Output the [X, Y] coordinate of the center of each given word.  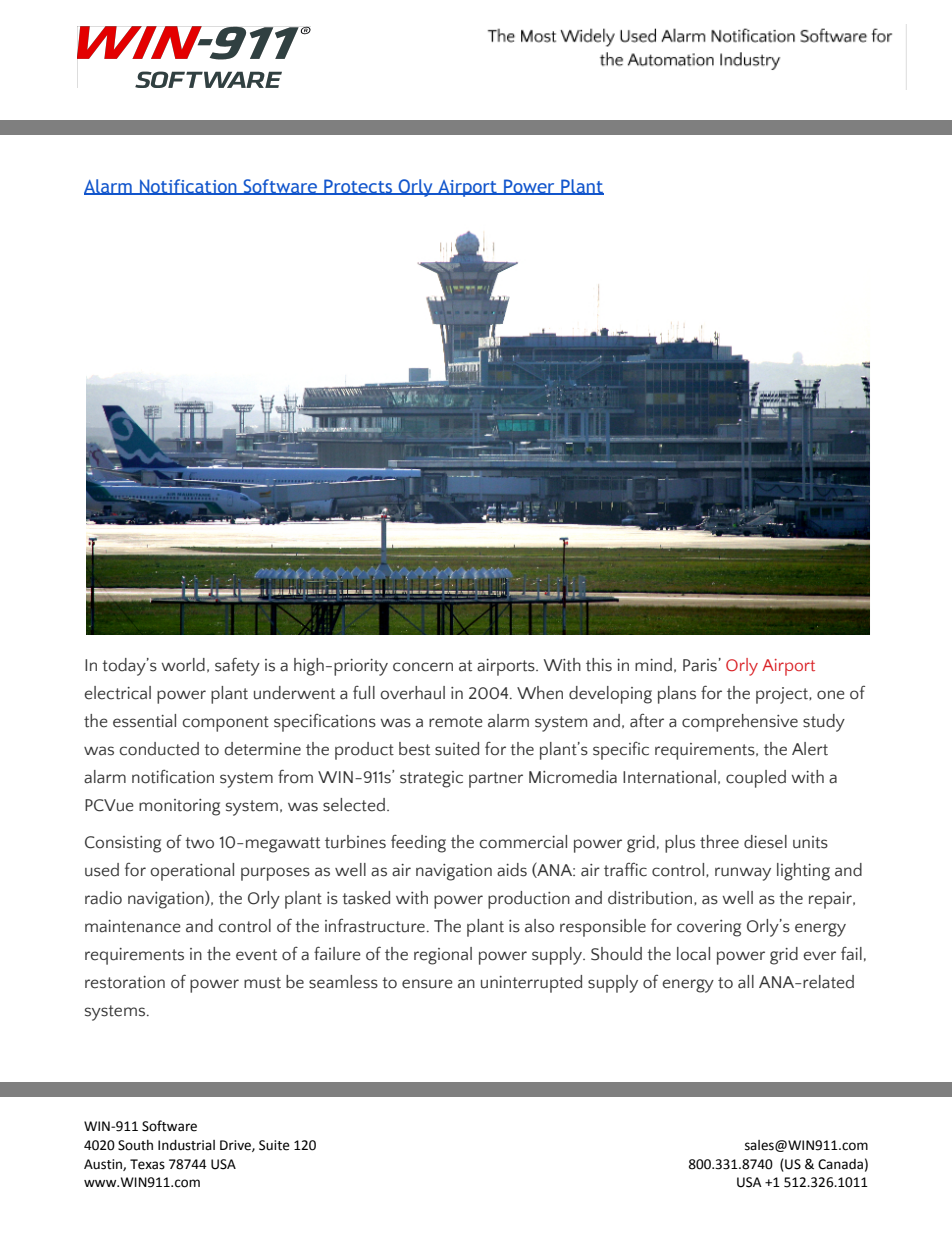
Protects [358, 187]
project [783, 695]
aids [512, 870]
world [183, 665]
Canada [840, 1164]
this [599, 665]
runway [743, 874]
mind [653, 665]
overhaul [413, 693]
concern [423, 667]
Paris [700, 665]
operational [192, 872]
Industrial [186, 1145]
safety [237, 666]
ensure [427, 984]
